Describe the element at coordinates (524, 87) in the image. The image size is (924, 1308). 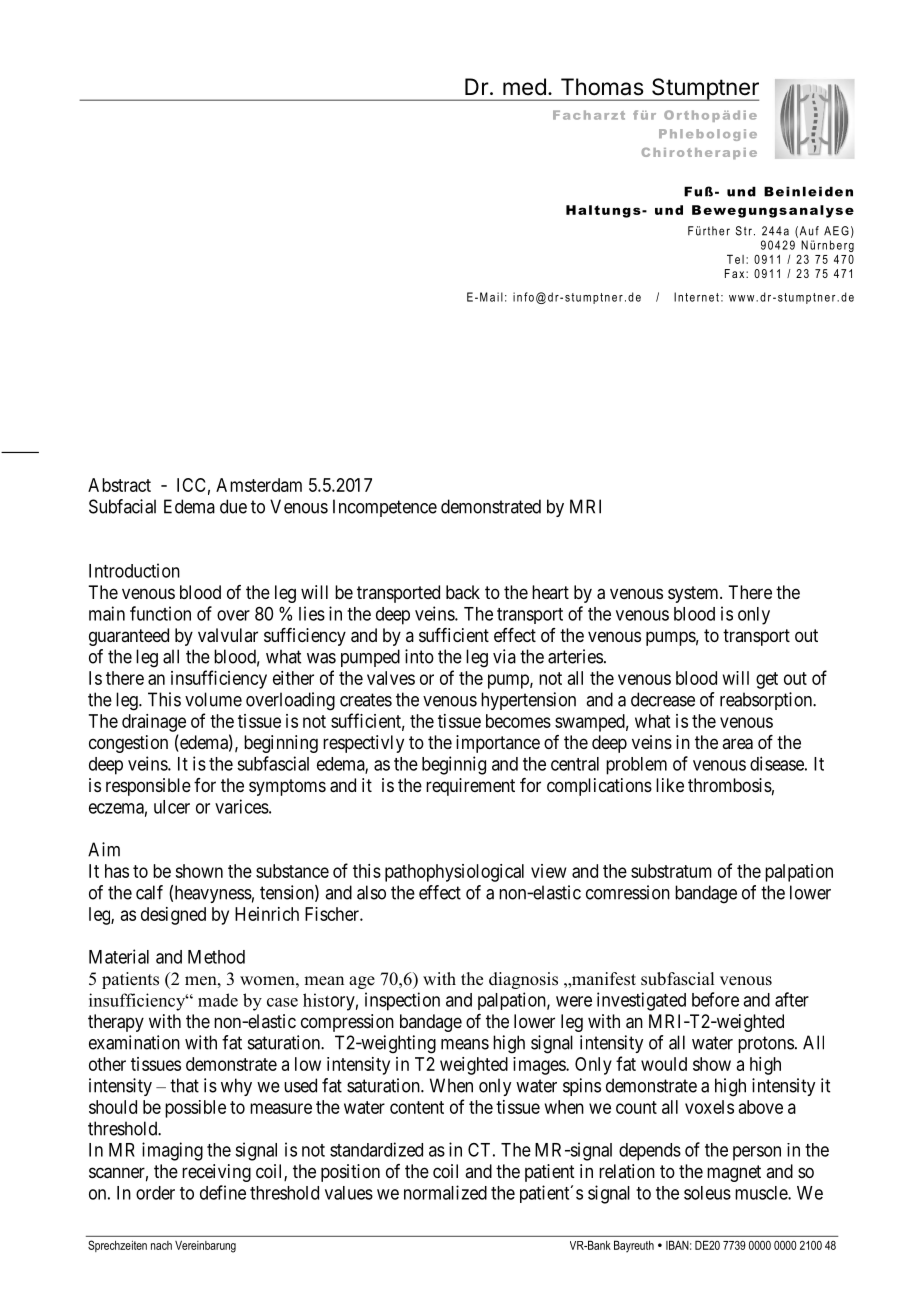
I see `med` at that location.
